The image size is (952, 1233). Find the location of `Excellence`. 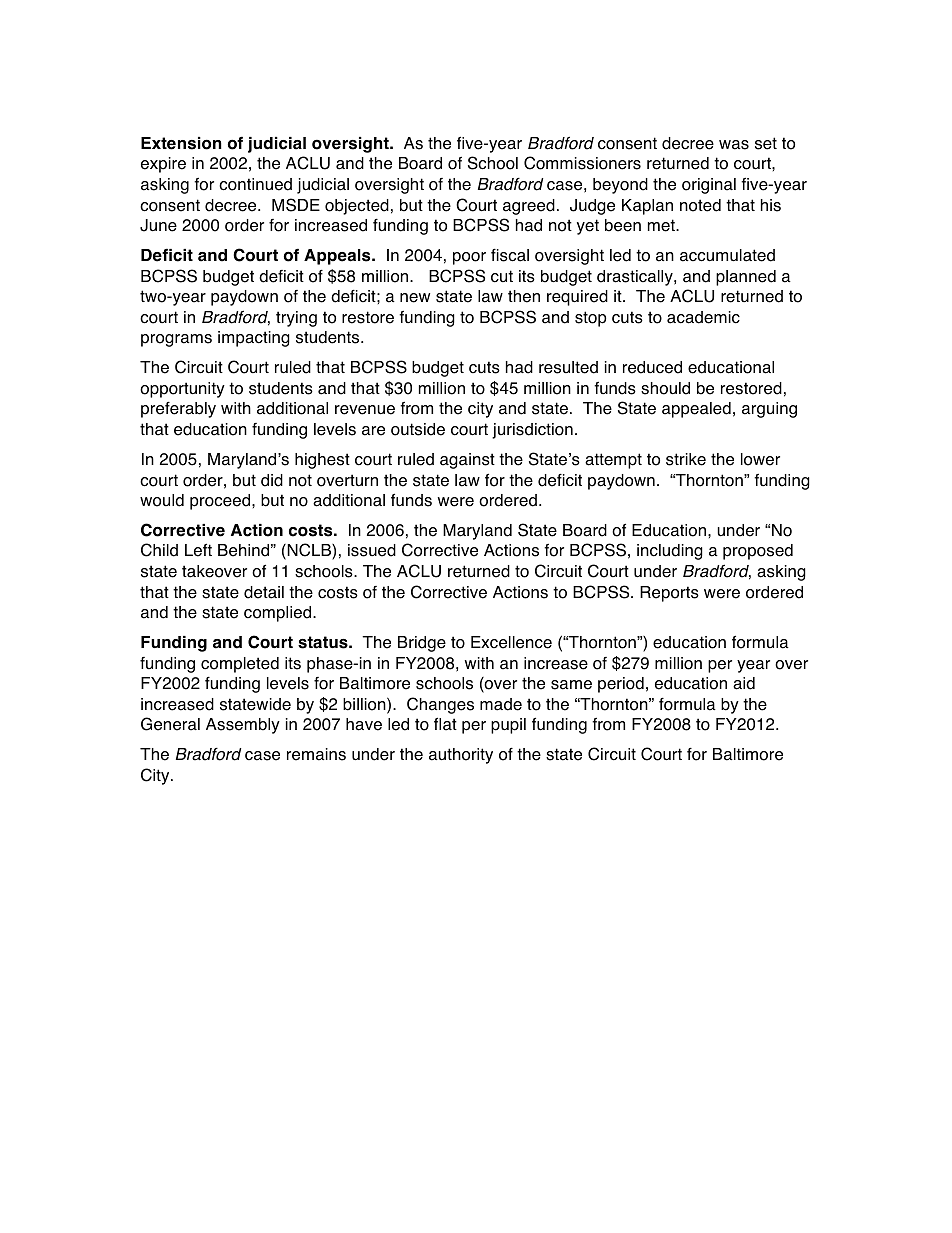

Excellence is located at coordinates (511, 642).
